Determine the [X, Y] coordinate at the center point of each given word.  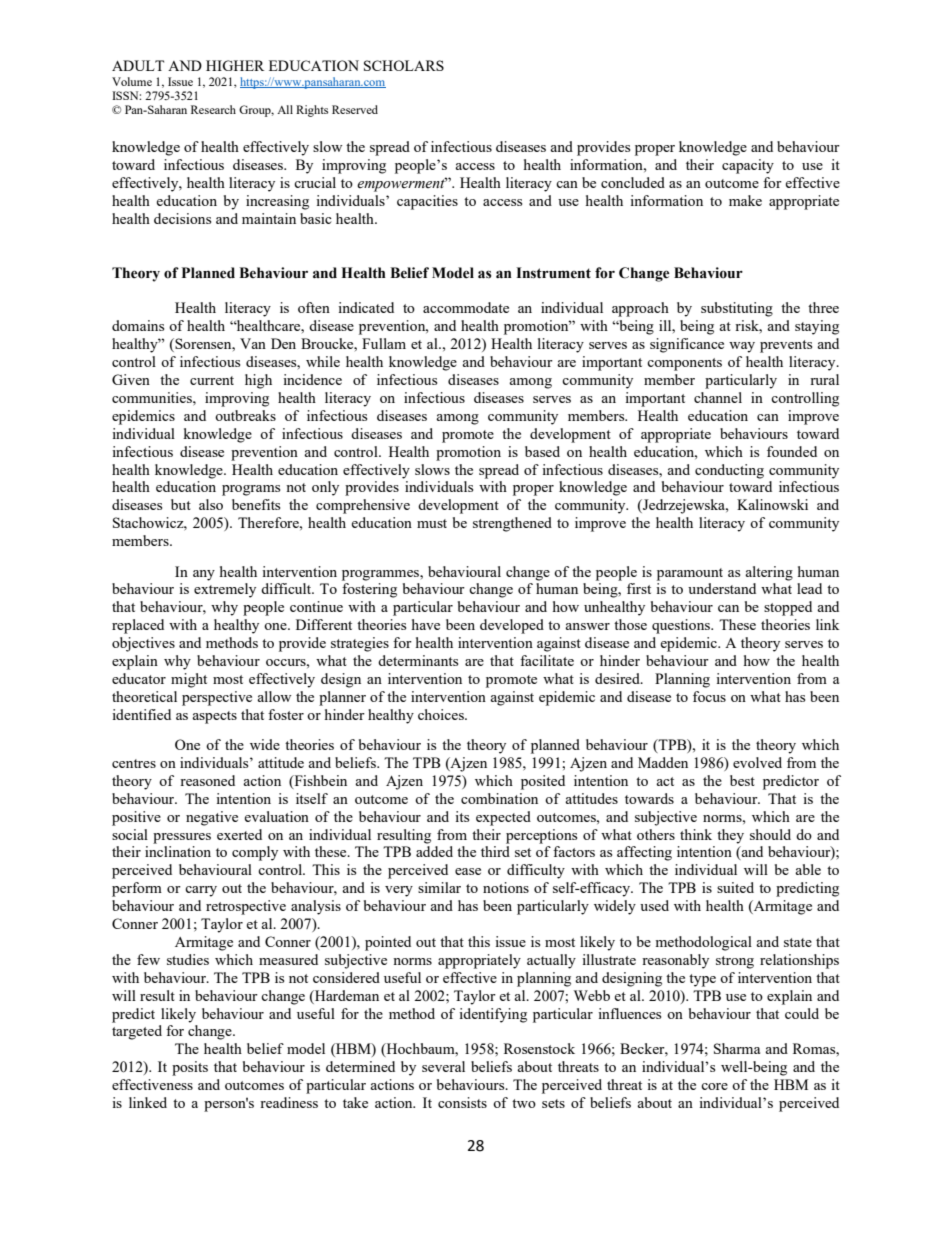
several [443, 1066]
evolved [757, 762]
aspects [214, 717]
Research [213, 109]
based [542, 451]
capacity [748, 166]
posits [190, 1068]
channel [718, 397]
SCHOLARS [404, 65]
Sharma [737, 1048]
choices [442, 714]
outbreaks [245, 415]
